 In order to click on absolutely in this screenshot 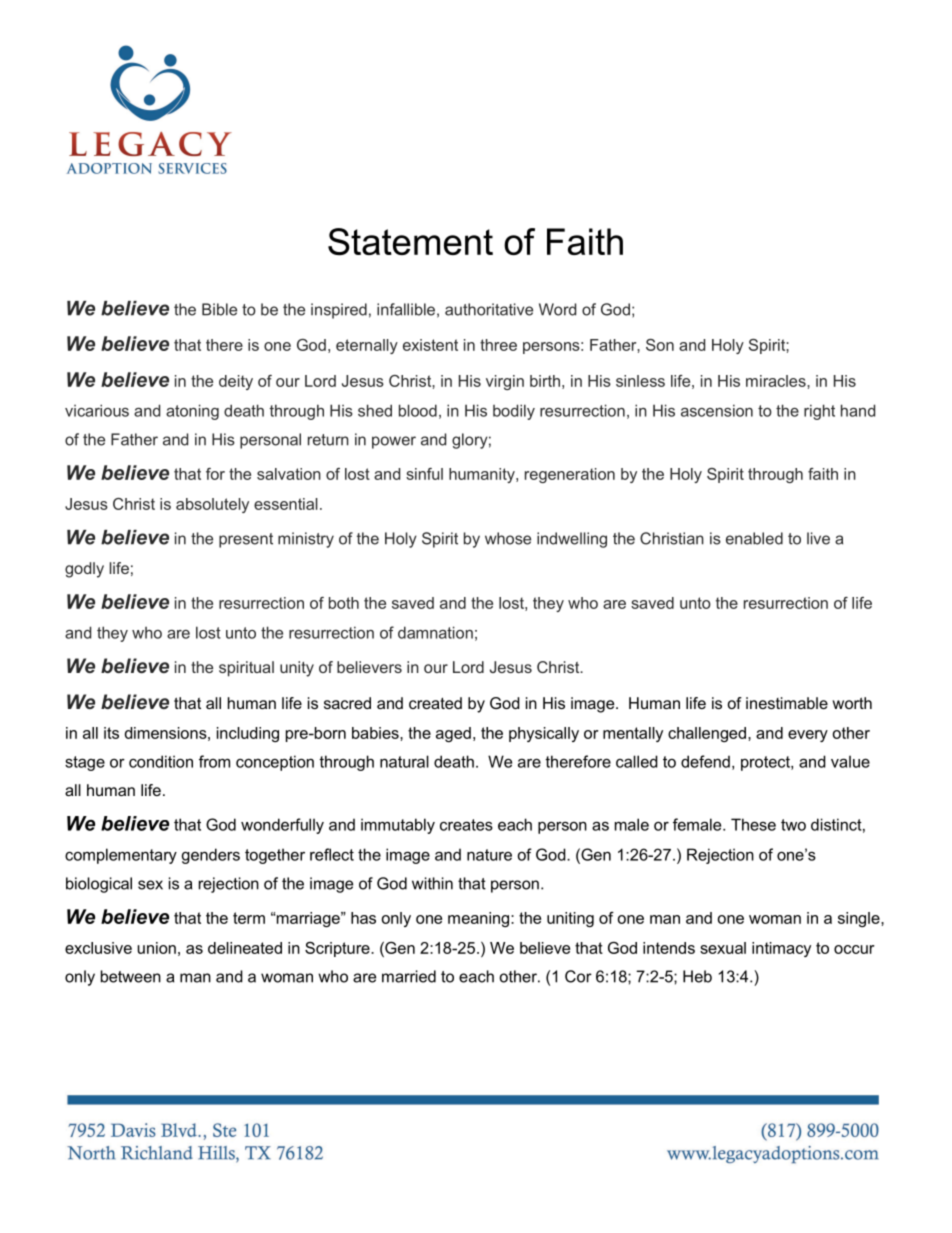, I will do `click(212, 505)`.
